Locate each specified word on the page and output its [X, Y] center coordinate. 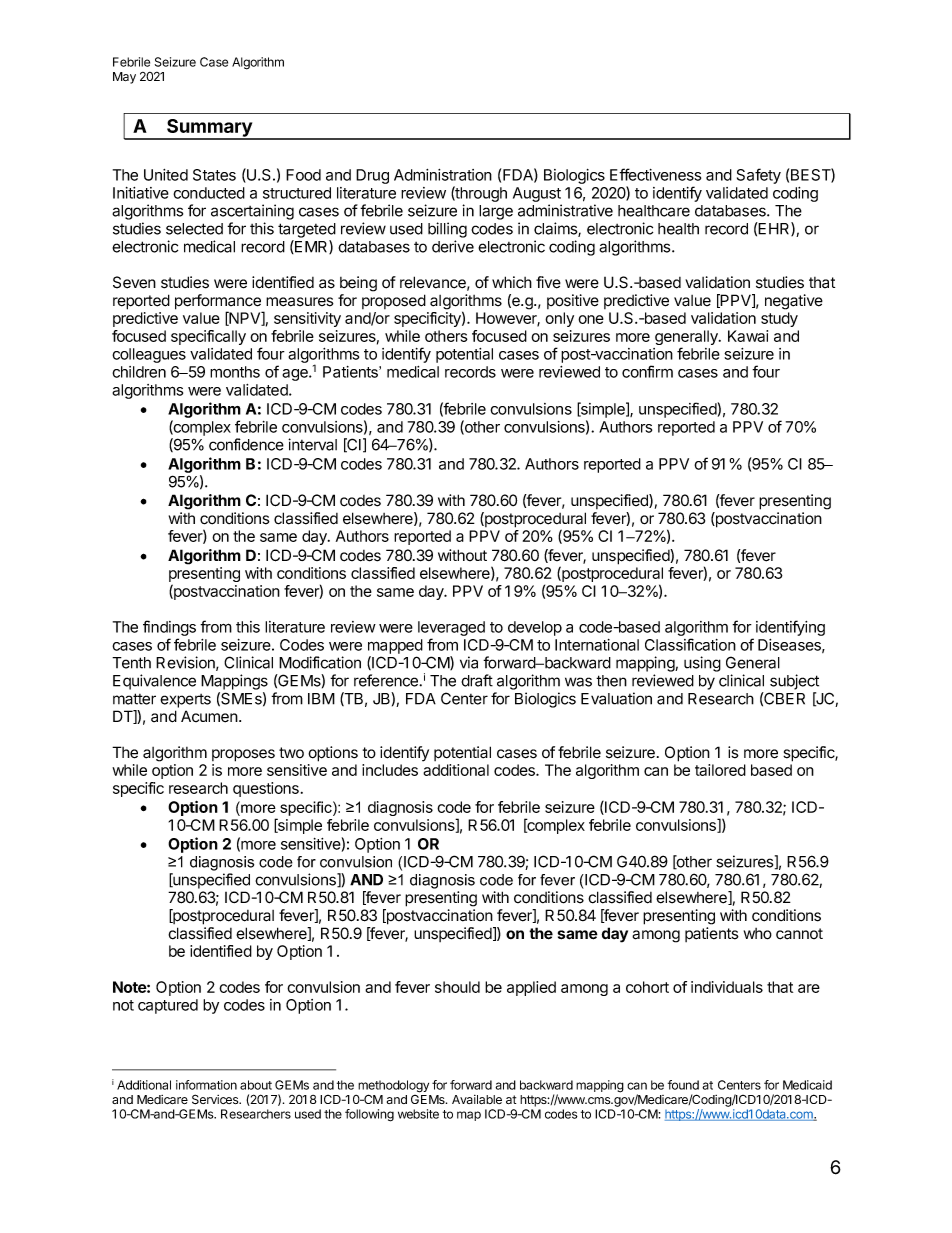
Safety [759, 176]
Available [477, 1099]
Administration [443, 175]
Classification [690, 644]
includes [390, 770]
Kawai [748, 336]
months [235, 372]
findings [169, 629]
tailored [720, 770]
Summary [209, 129]
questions [266, 789]
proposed [394, 301]
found [683, 1085]
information [206, 1085]
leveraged [451, 630]
